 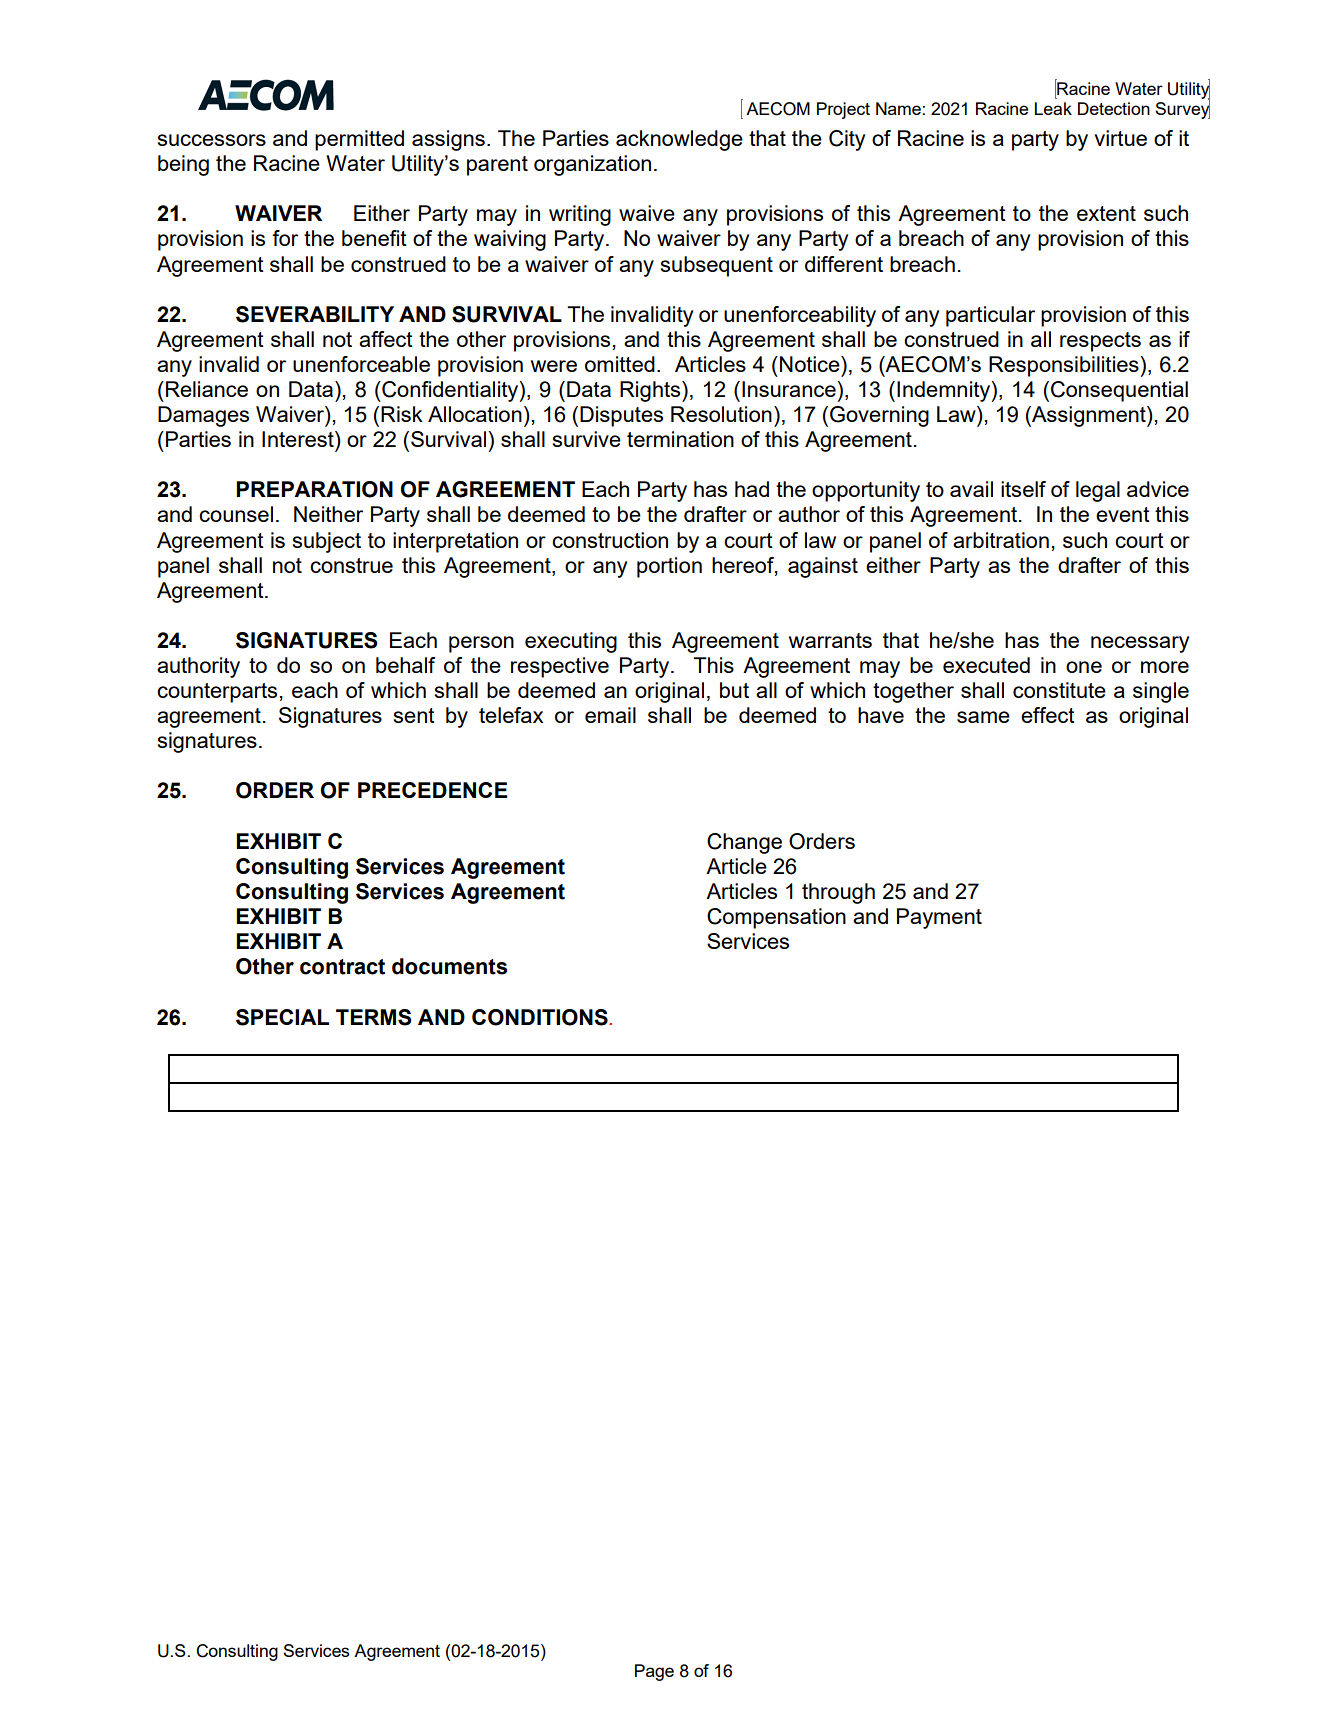 What do you see at coordinates (359, 140) in the screenshot?
I see `permitted` at bounding box center [359, 140].
